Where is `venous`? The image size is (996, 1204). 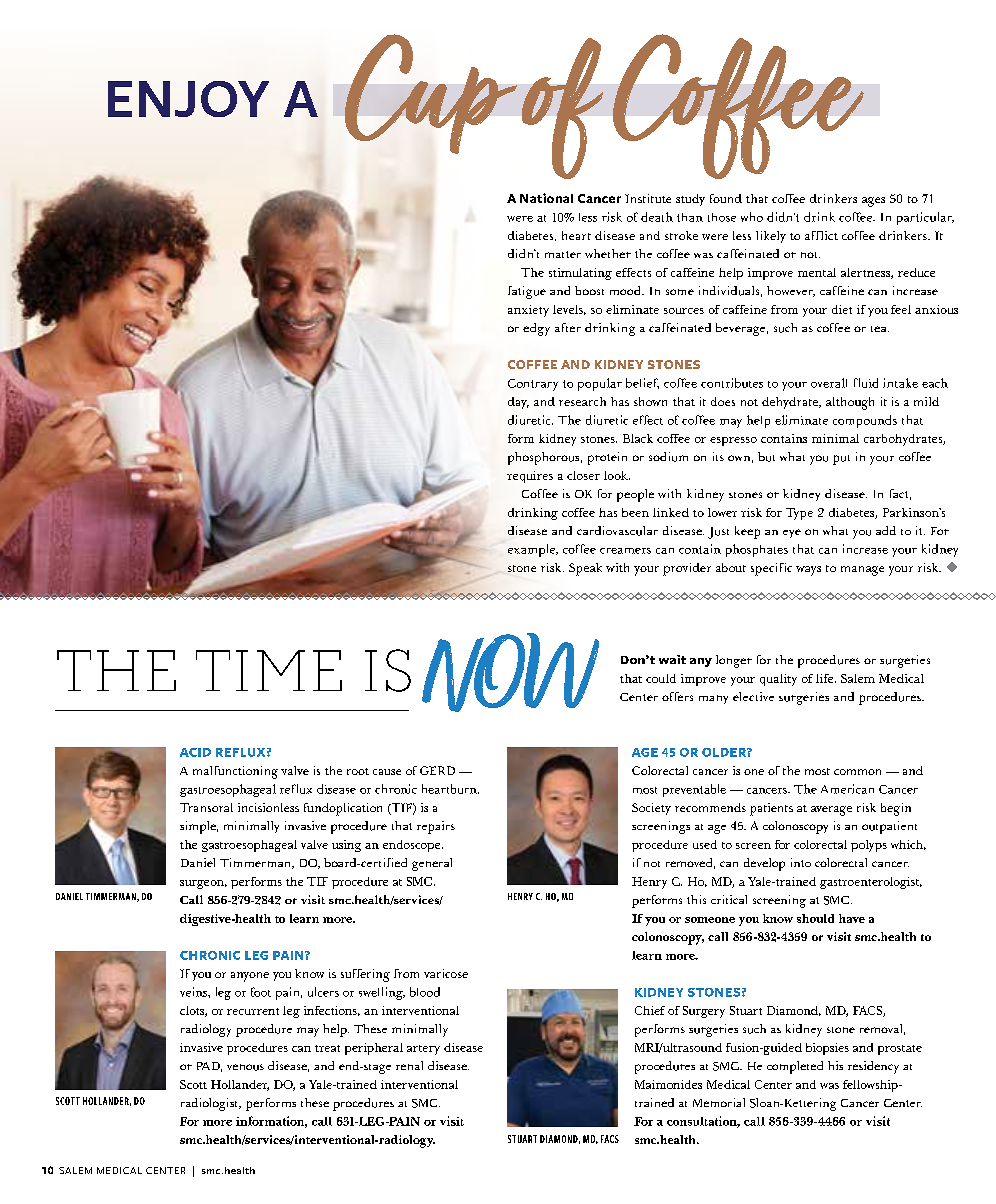
venous is located at coordinates (245, 1067).
